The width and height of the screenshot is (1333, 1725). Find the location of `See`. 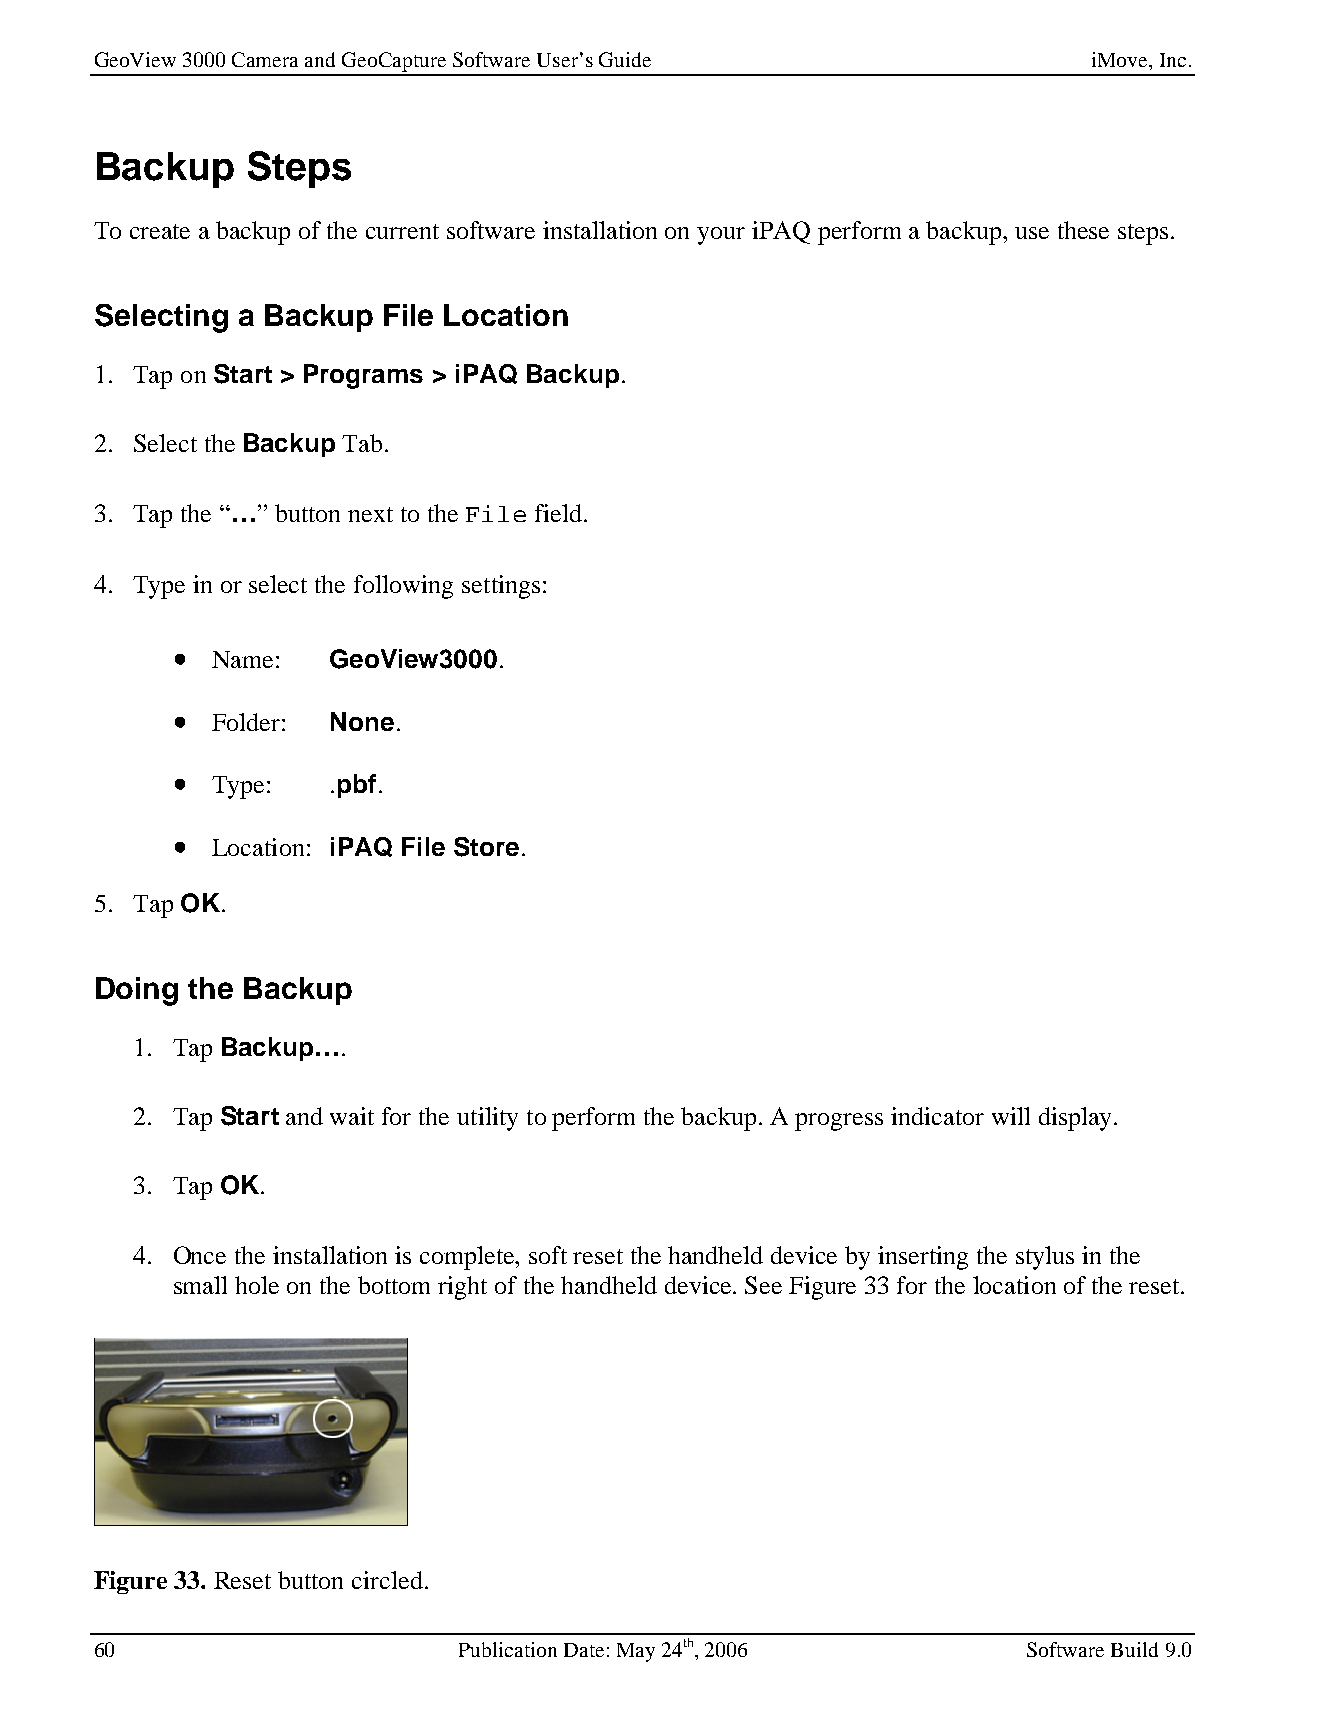

See is located at coordinates (763, 1285).
